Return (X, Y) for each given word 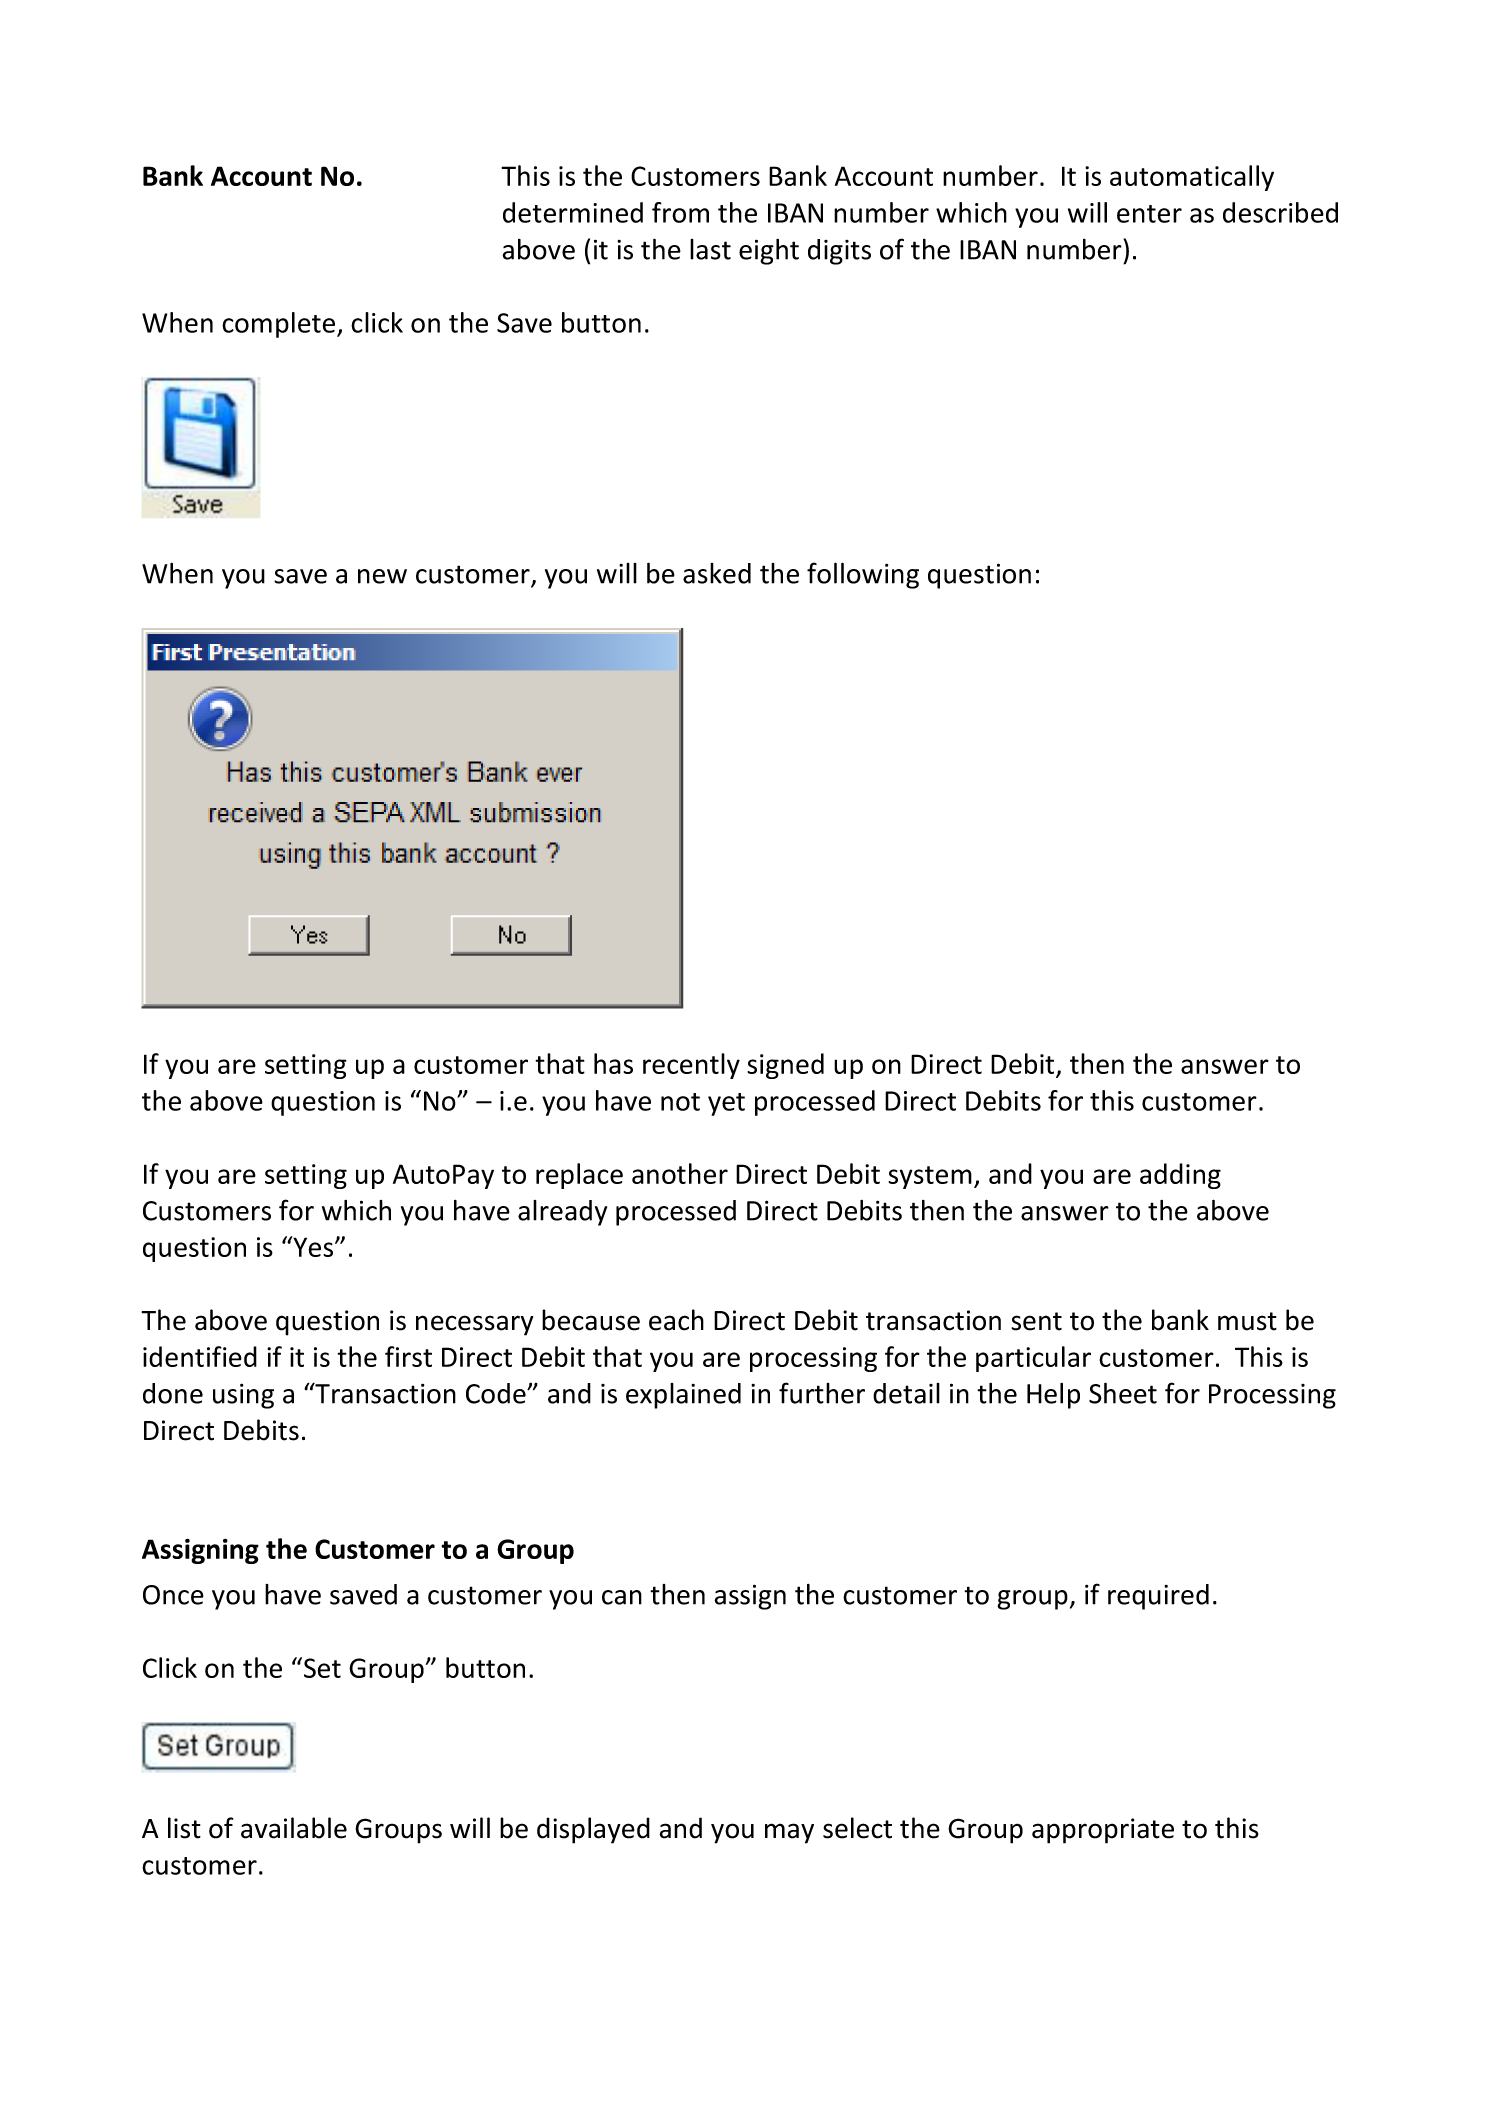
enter (1149, 214)
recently (691, 1066)
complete (280, 325)
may (789, 1833)
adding (1180, 1176)
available (294, 1828)
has (613, 1063)
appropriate (1103, 1831)
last (710, 249)
